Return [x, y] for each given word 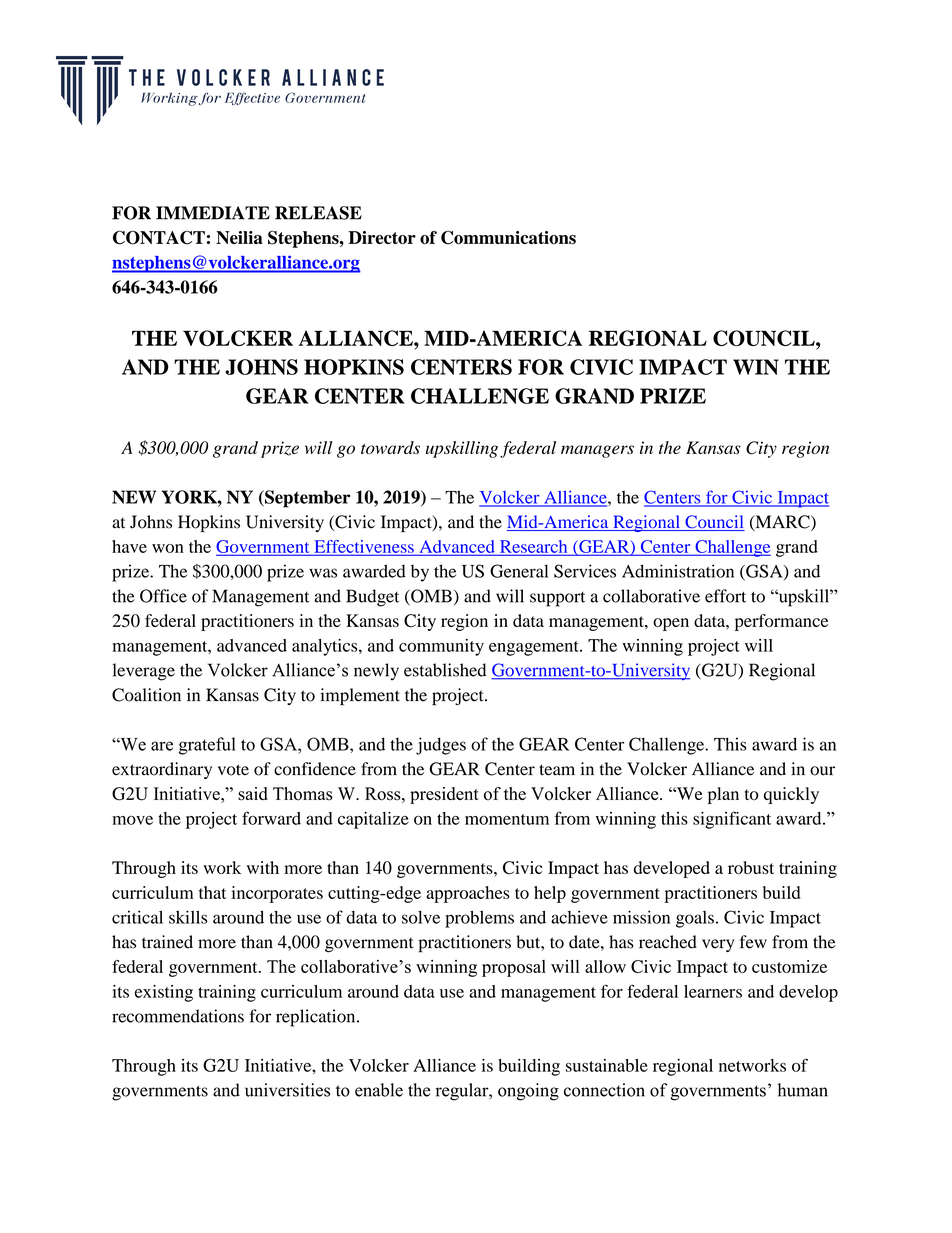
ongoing [528, 1092]
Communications [508, 238]
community [441, 647]
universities [287, 1090]
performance [781, 622]
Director [382, 238]
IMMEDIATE [213, 213]
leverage [144, 672]
